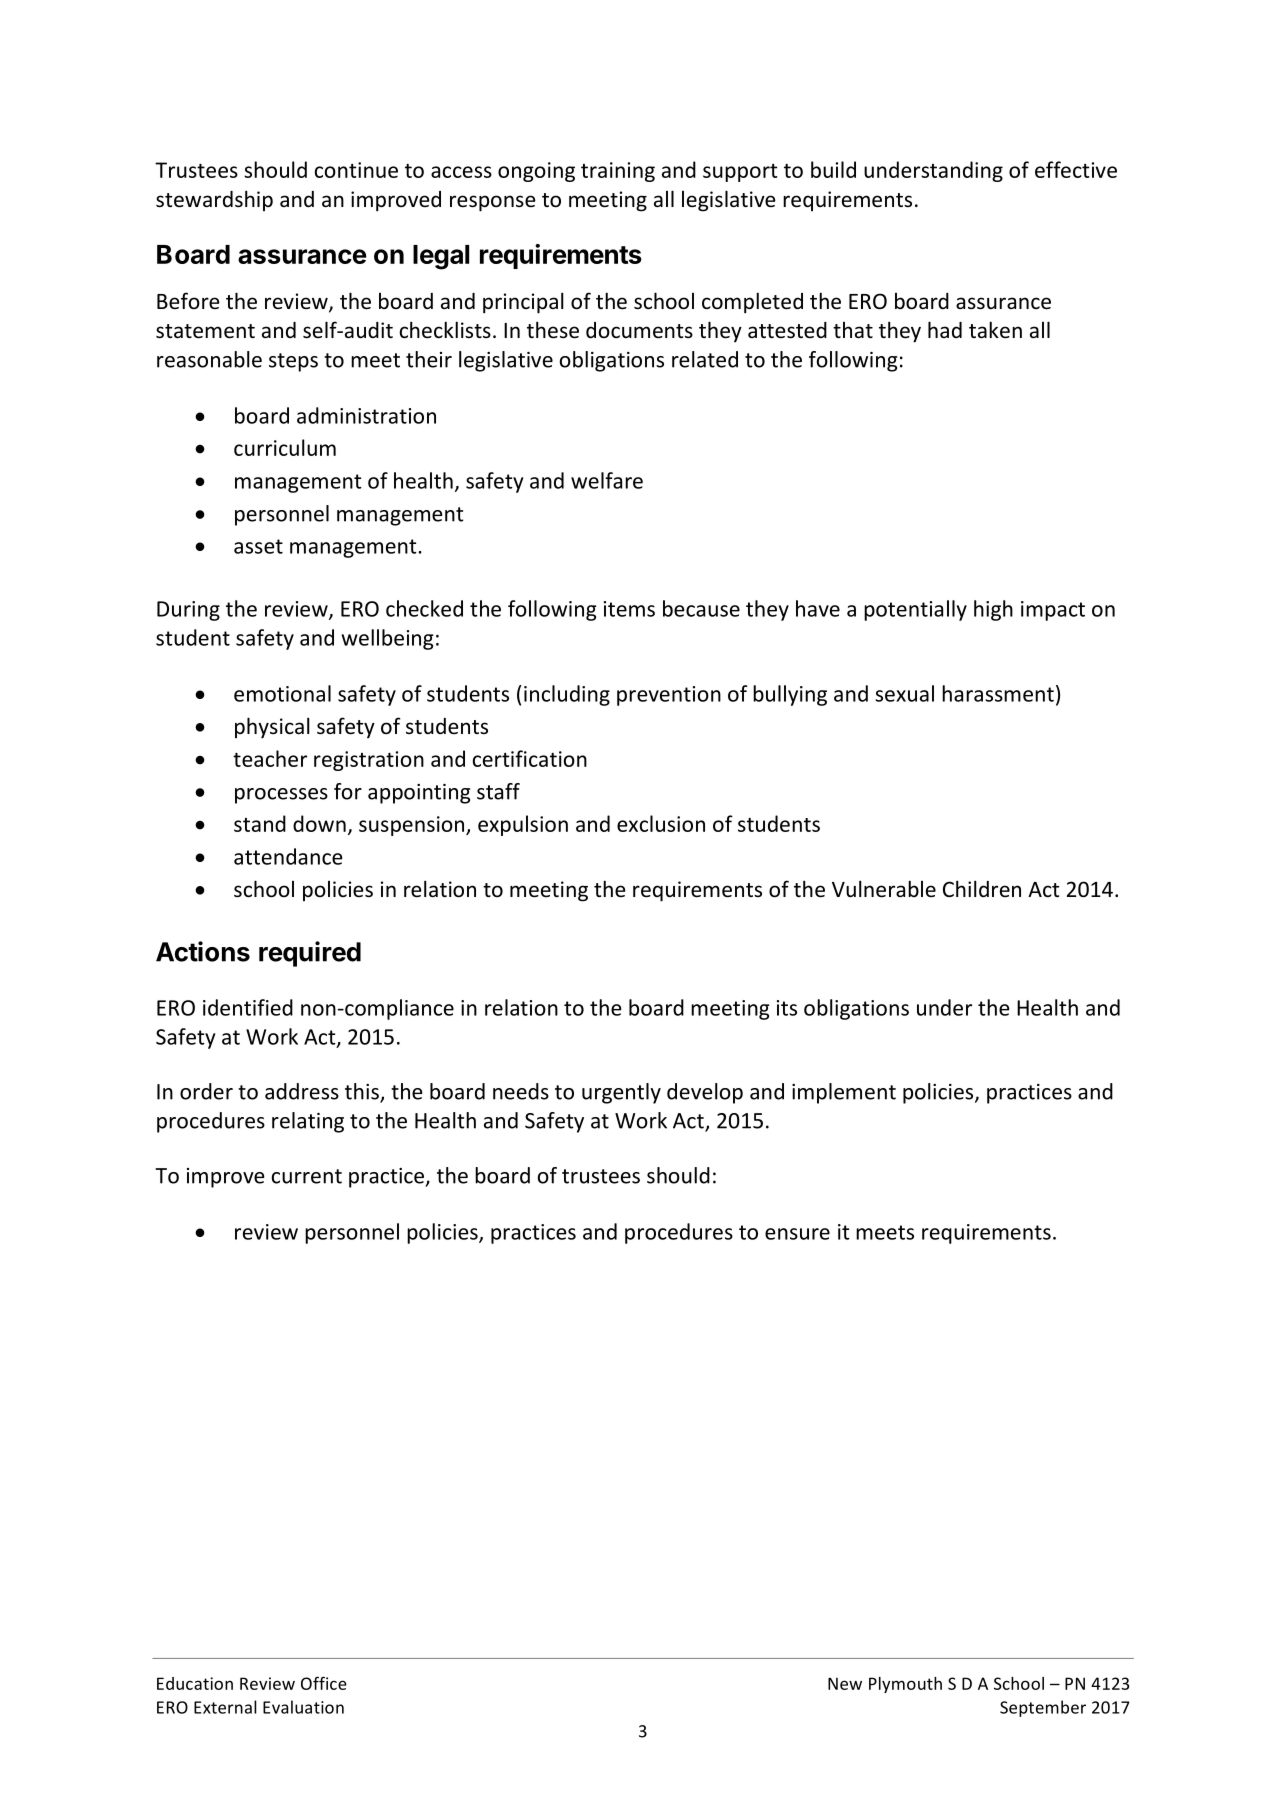 The width and height of the image is (1286, 1819). Describe the element at coordinates (356, 170) in the image. I see `continue` at that location.
